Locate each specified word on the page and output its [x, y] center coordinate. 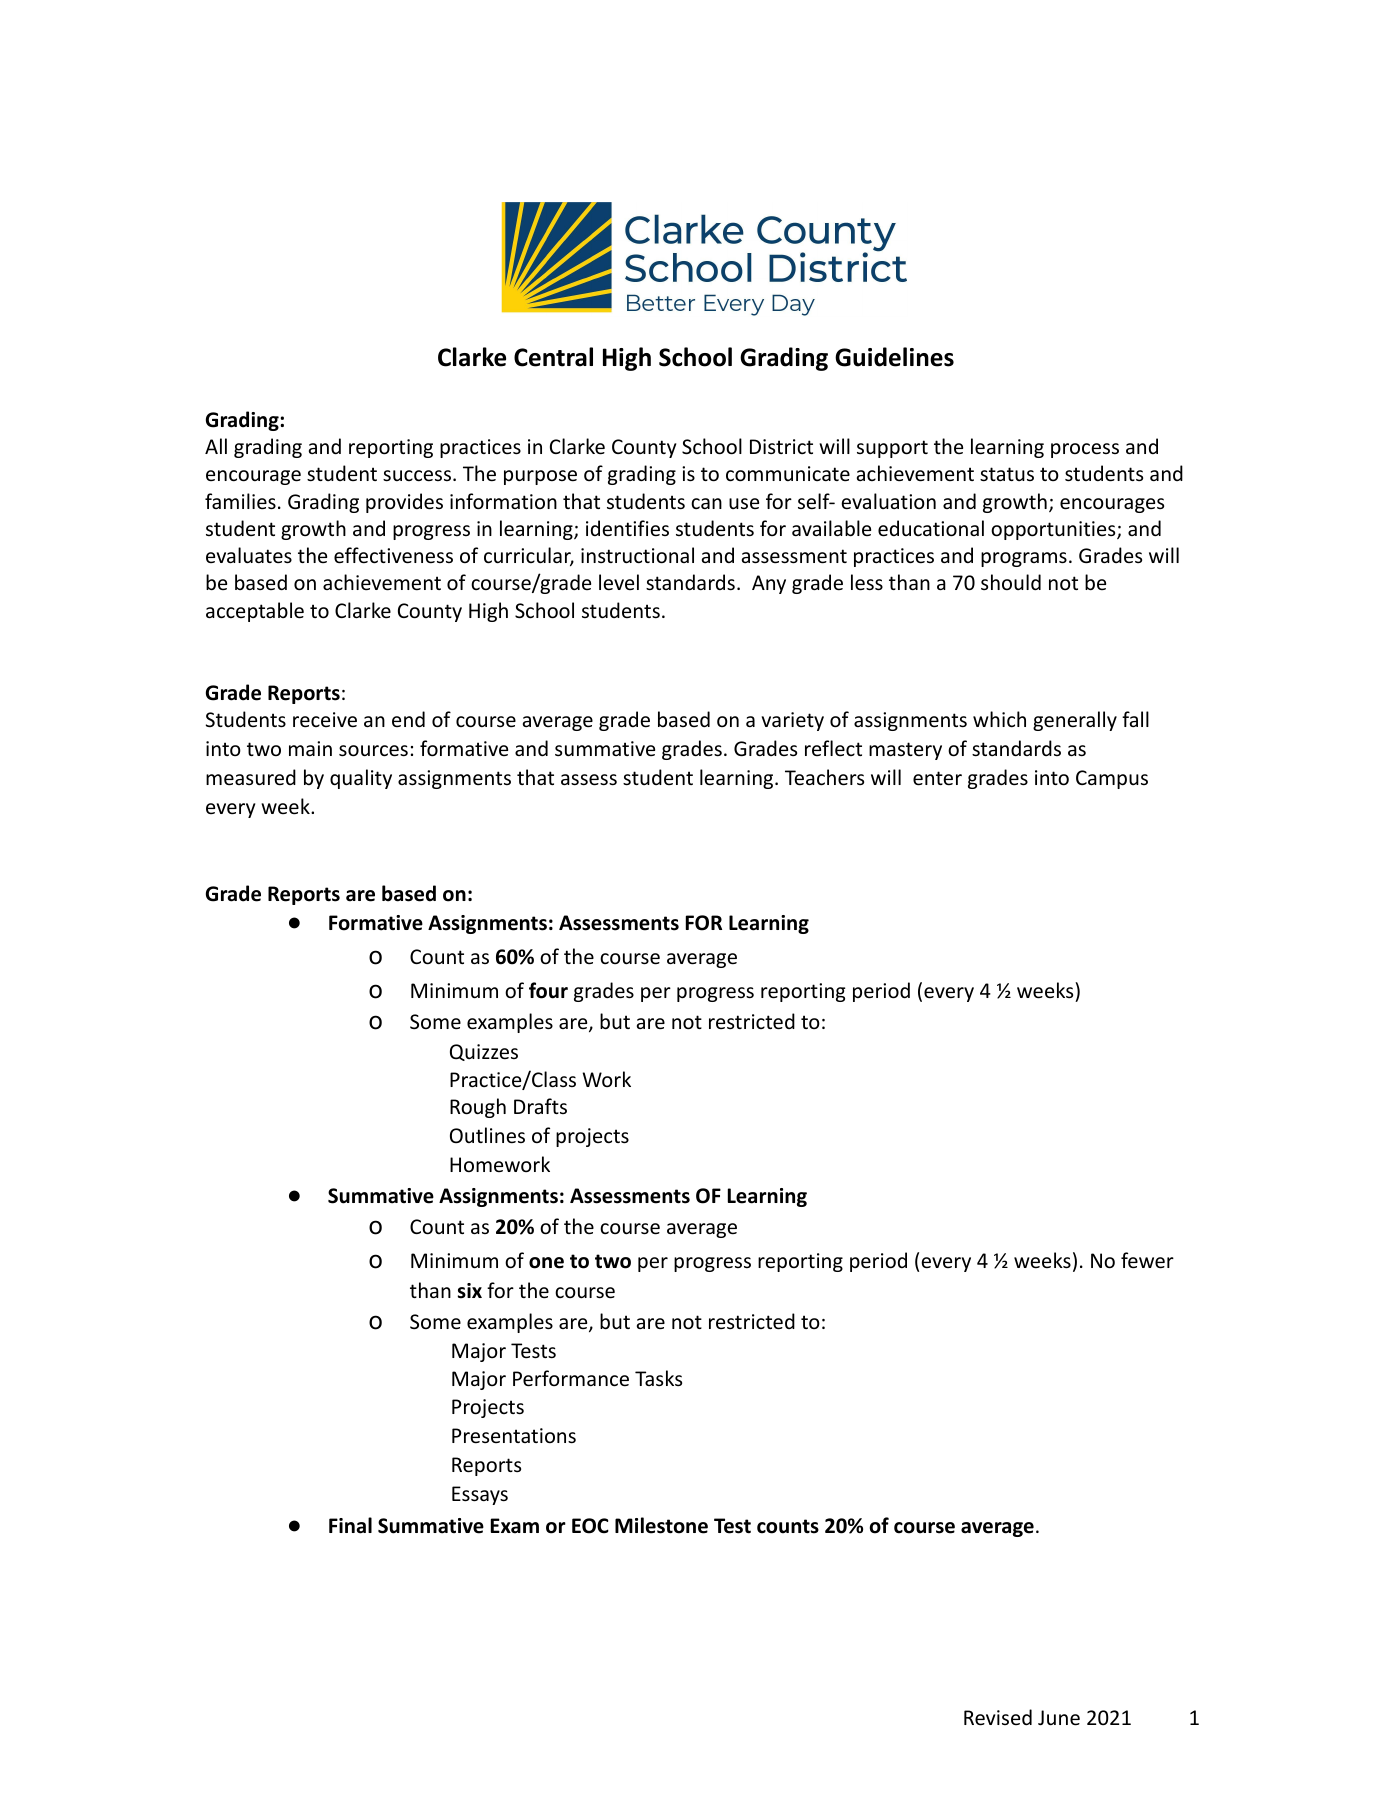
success [418, 476]
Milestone [661, 1525]
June [1059, 1718]
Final [350, 1525]
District [781, 446]
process [1085, 450]
